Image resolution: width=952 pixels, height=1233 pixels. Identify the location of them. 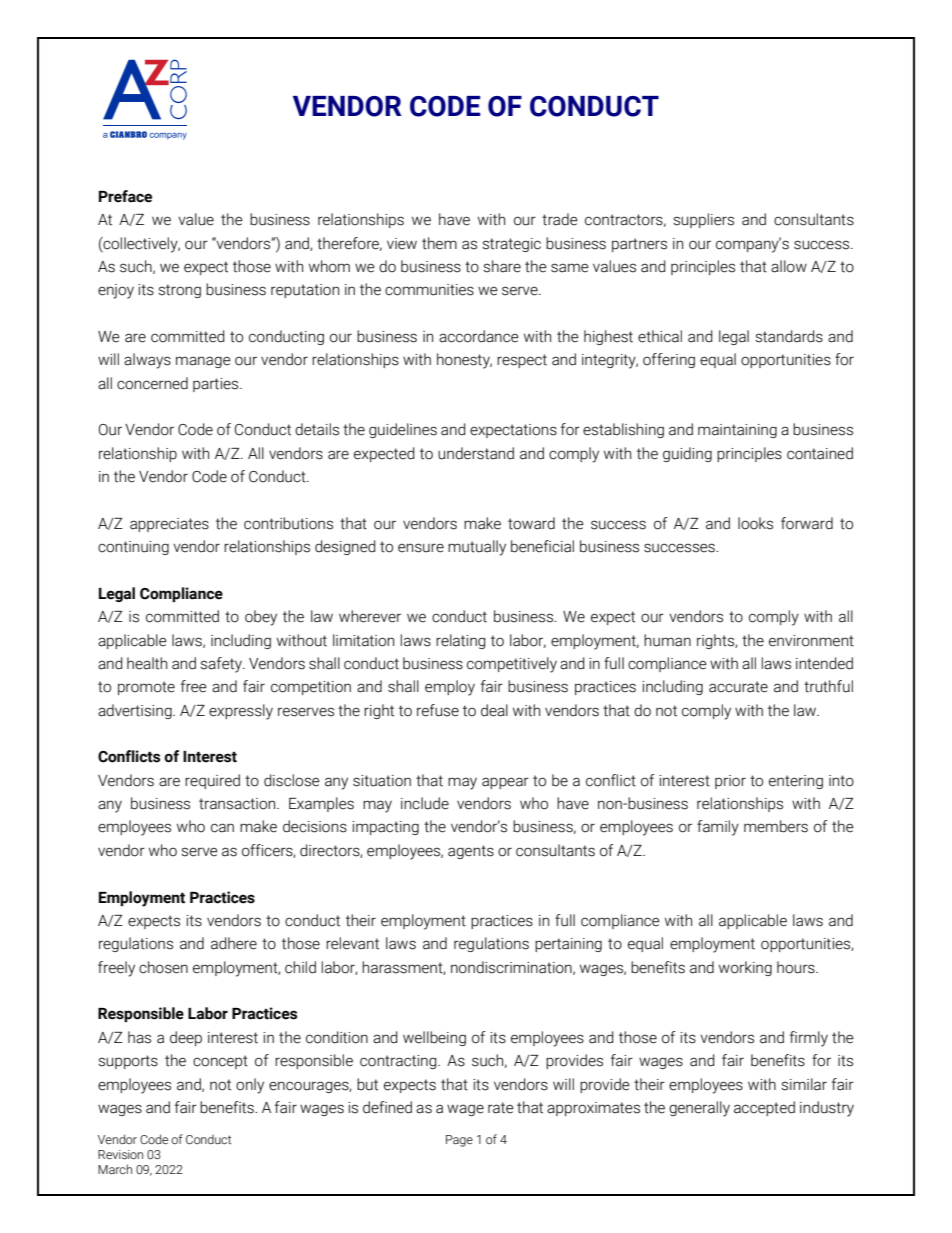
(439, 243).
